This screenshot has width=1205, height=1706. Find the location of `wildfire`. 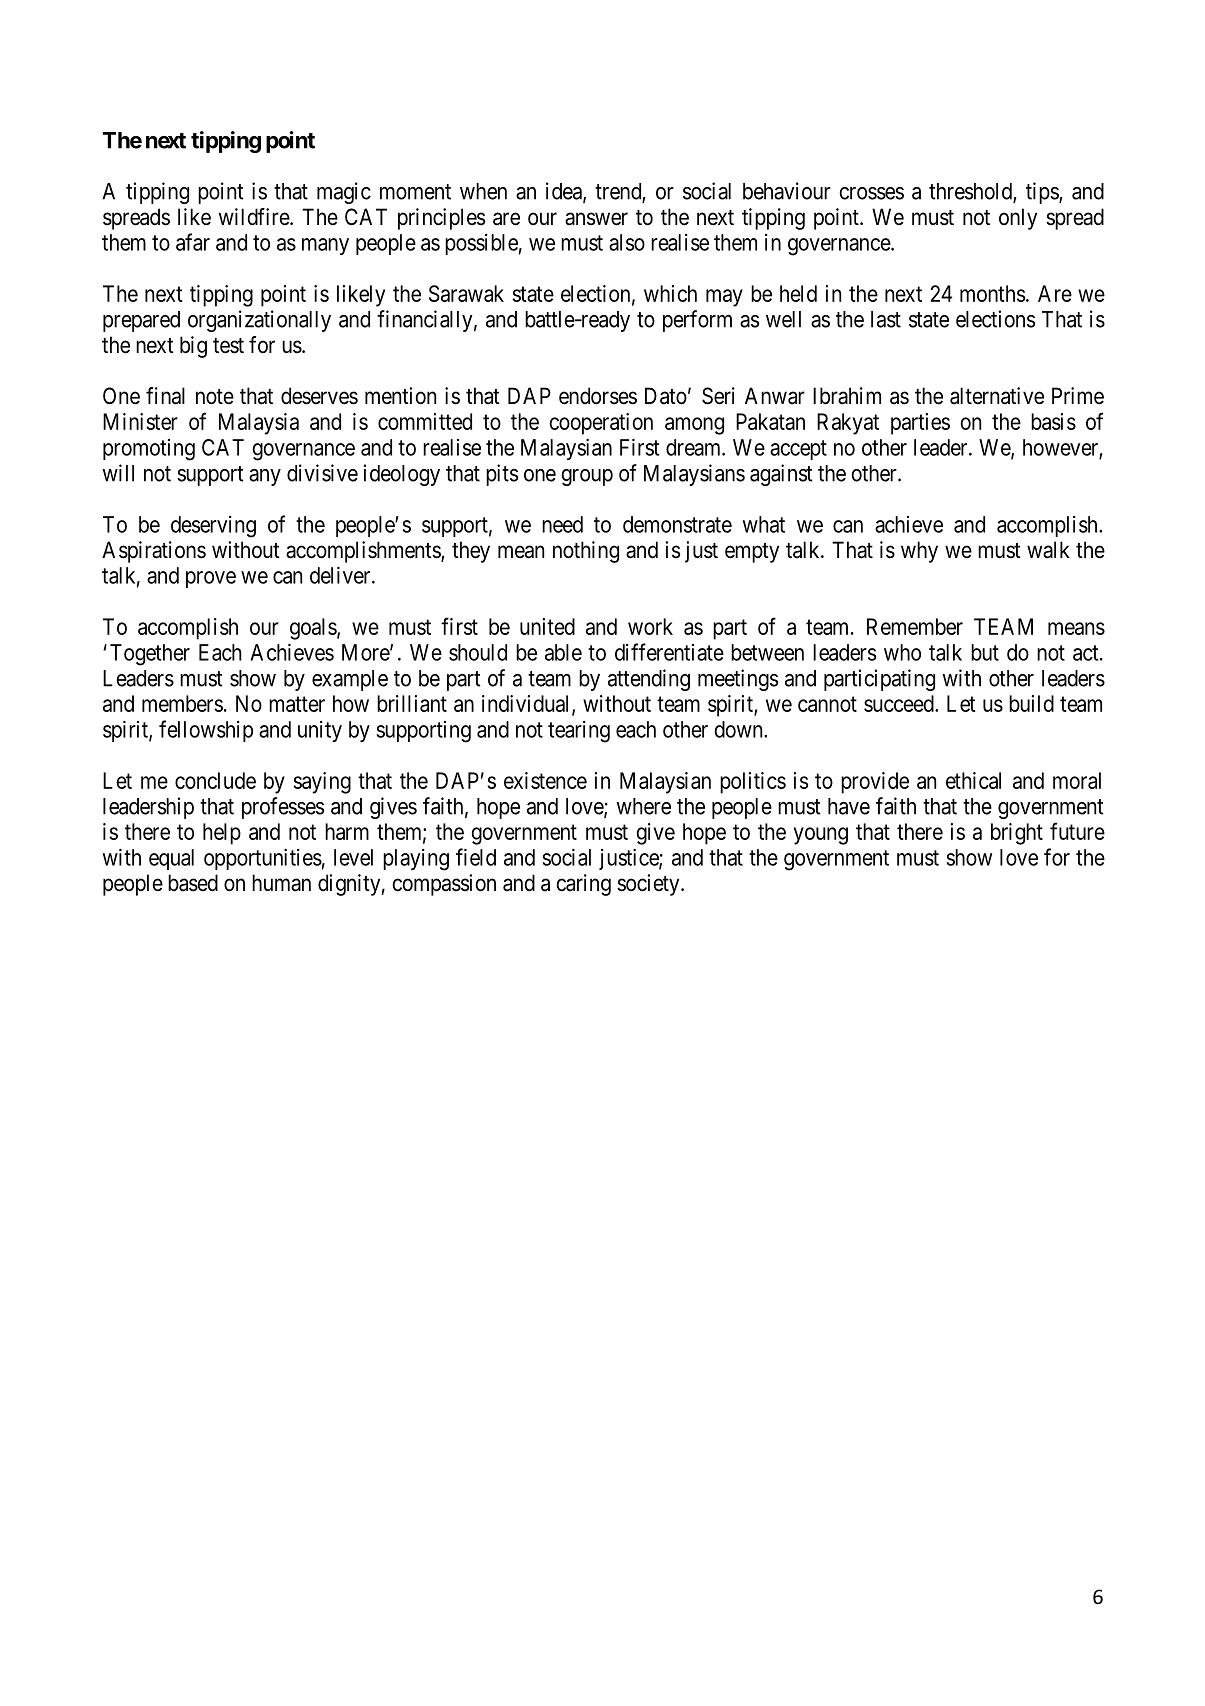

wildfire is located at coordinates (255, 217).
